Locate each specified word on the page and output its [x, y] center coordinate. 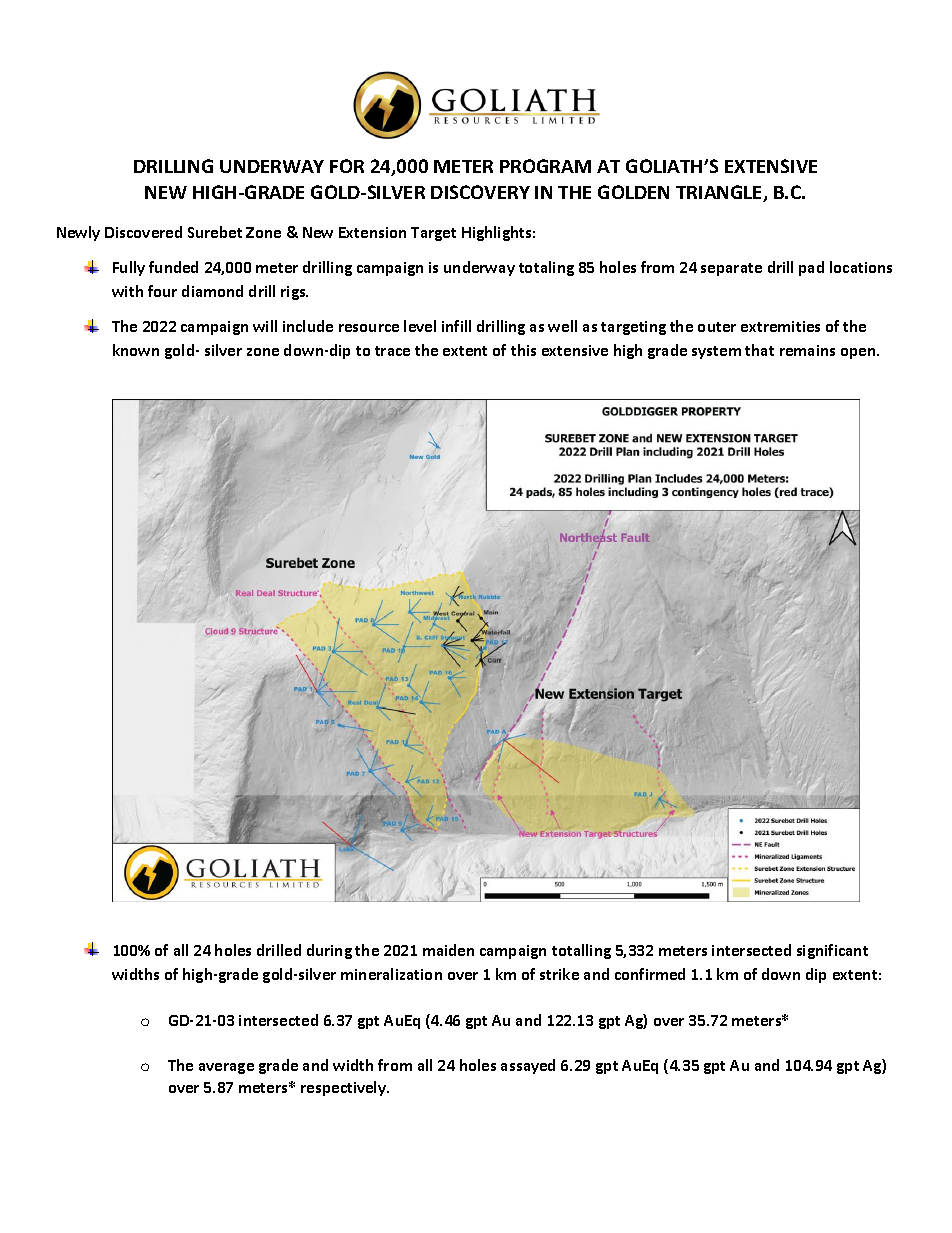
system [716, 352]
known [136, 350]
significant [832, 951]
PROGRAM [545, 166]
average [226, 1068]
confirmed [650, 974]
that [759, 350]
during [329, 951]
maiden [448, 950]
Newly [78, 233]
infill [456, 326]
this [523, 350]
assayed [528, 1066]
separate [731, 269]
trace [392, 351]
